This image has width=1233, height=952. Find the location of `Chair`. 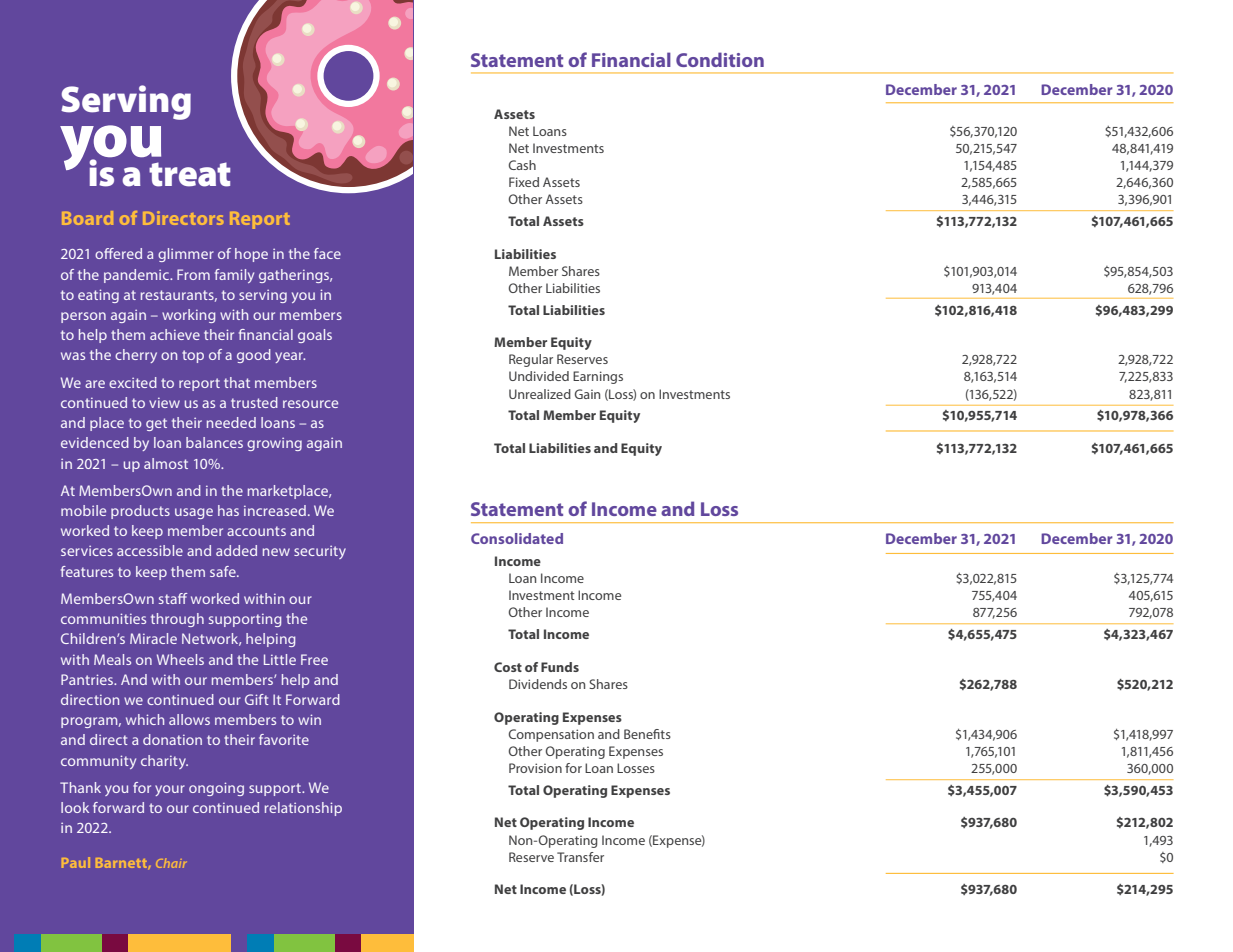

Chair is located at coordinates (171, 863).
